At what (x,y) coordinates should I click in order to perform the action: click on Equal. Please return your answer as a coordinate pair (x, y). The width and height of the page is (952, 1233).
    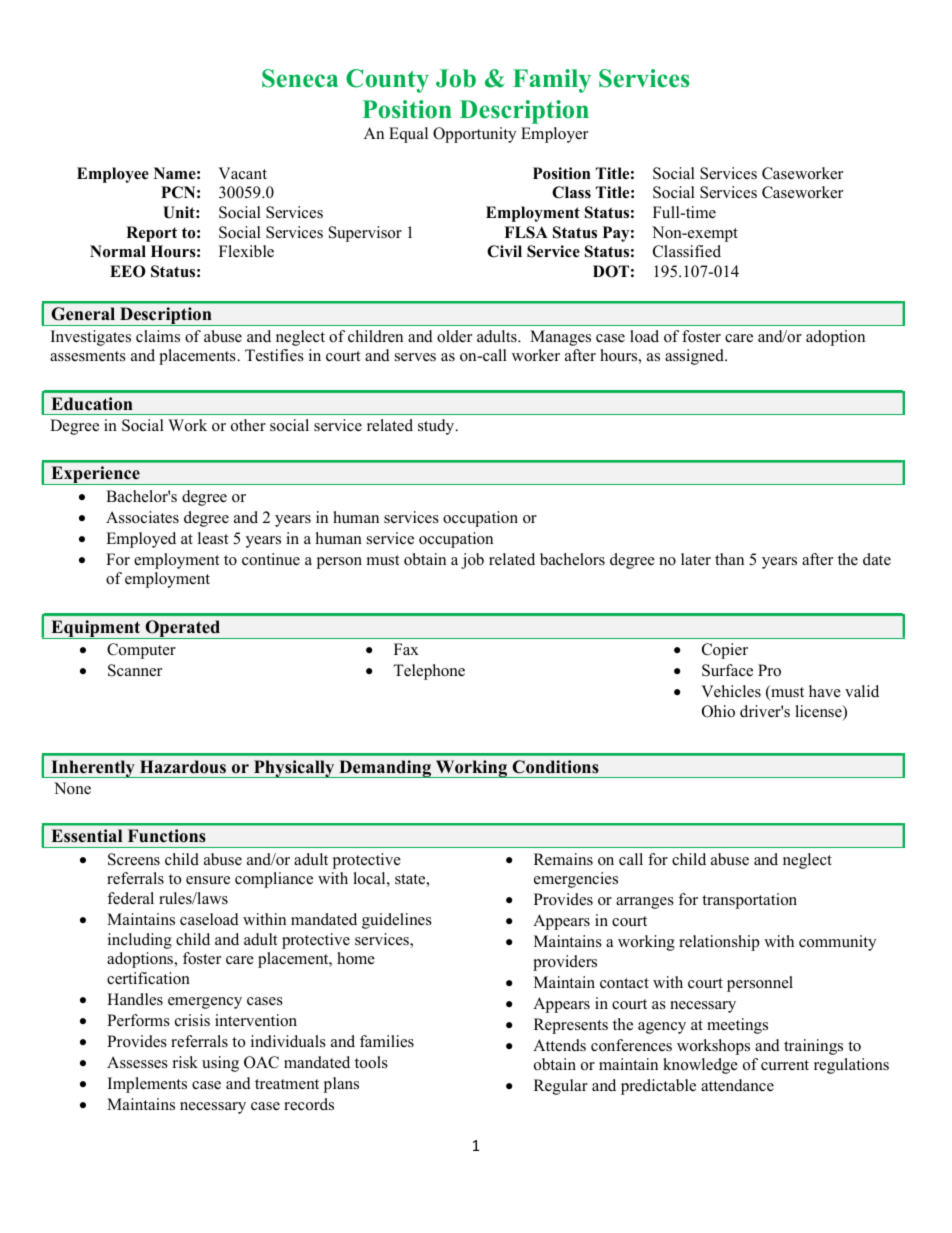
    Looking at the image, I should click on (408, 135).
